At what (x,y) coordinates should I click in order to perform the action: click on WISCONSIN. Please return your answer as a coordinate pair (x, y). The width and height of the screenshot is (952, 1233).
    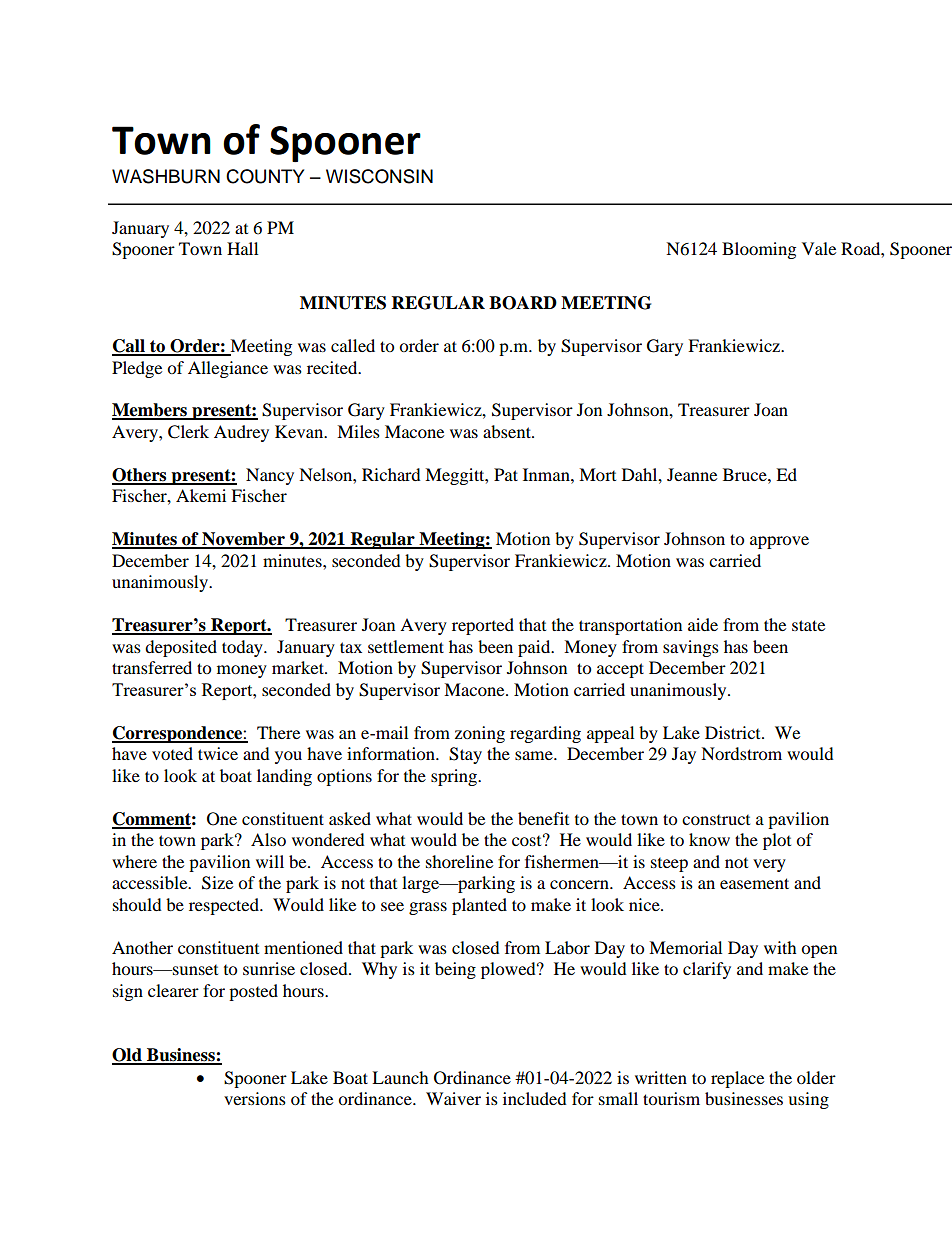
    Looking at the image, I should click on (379, 176).
